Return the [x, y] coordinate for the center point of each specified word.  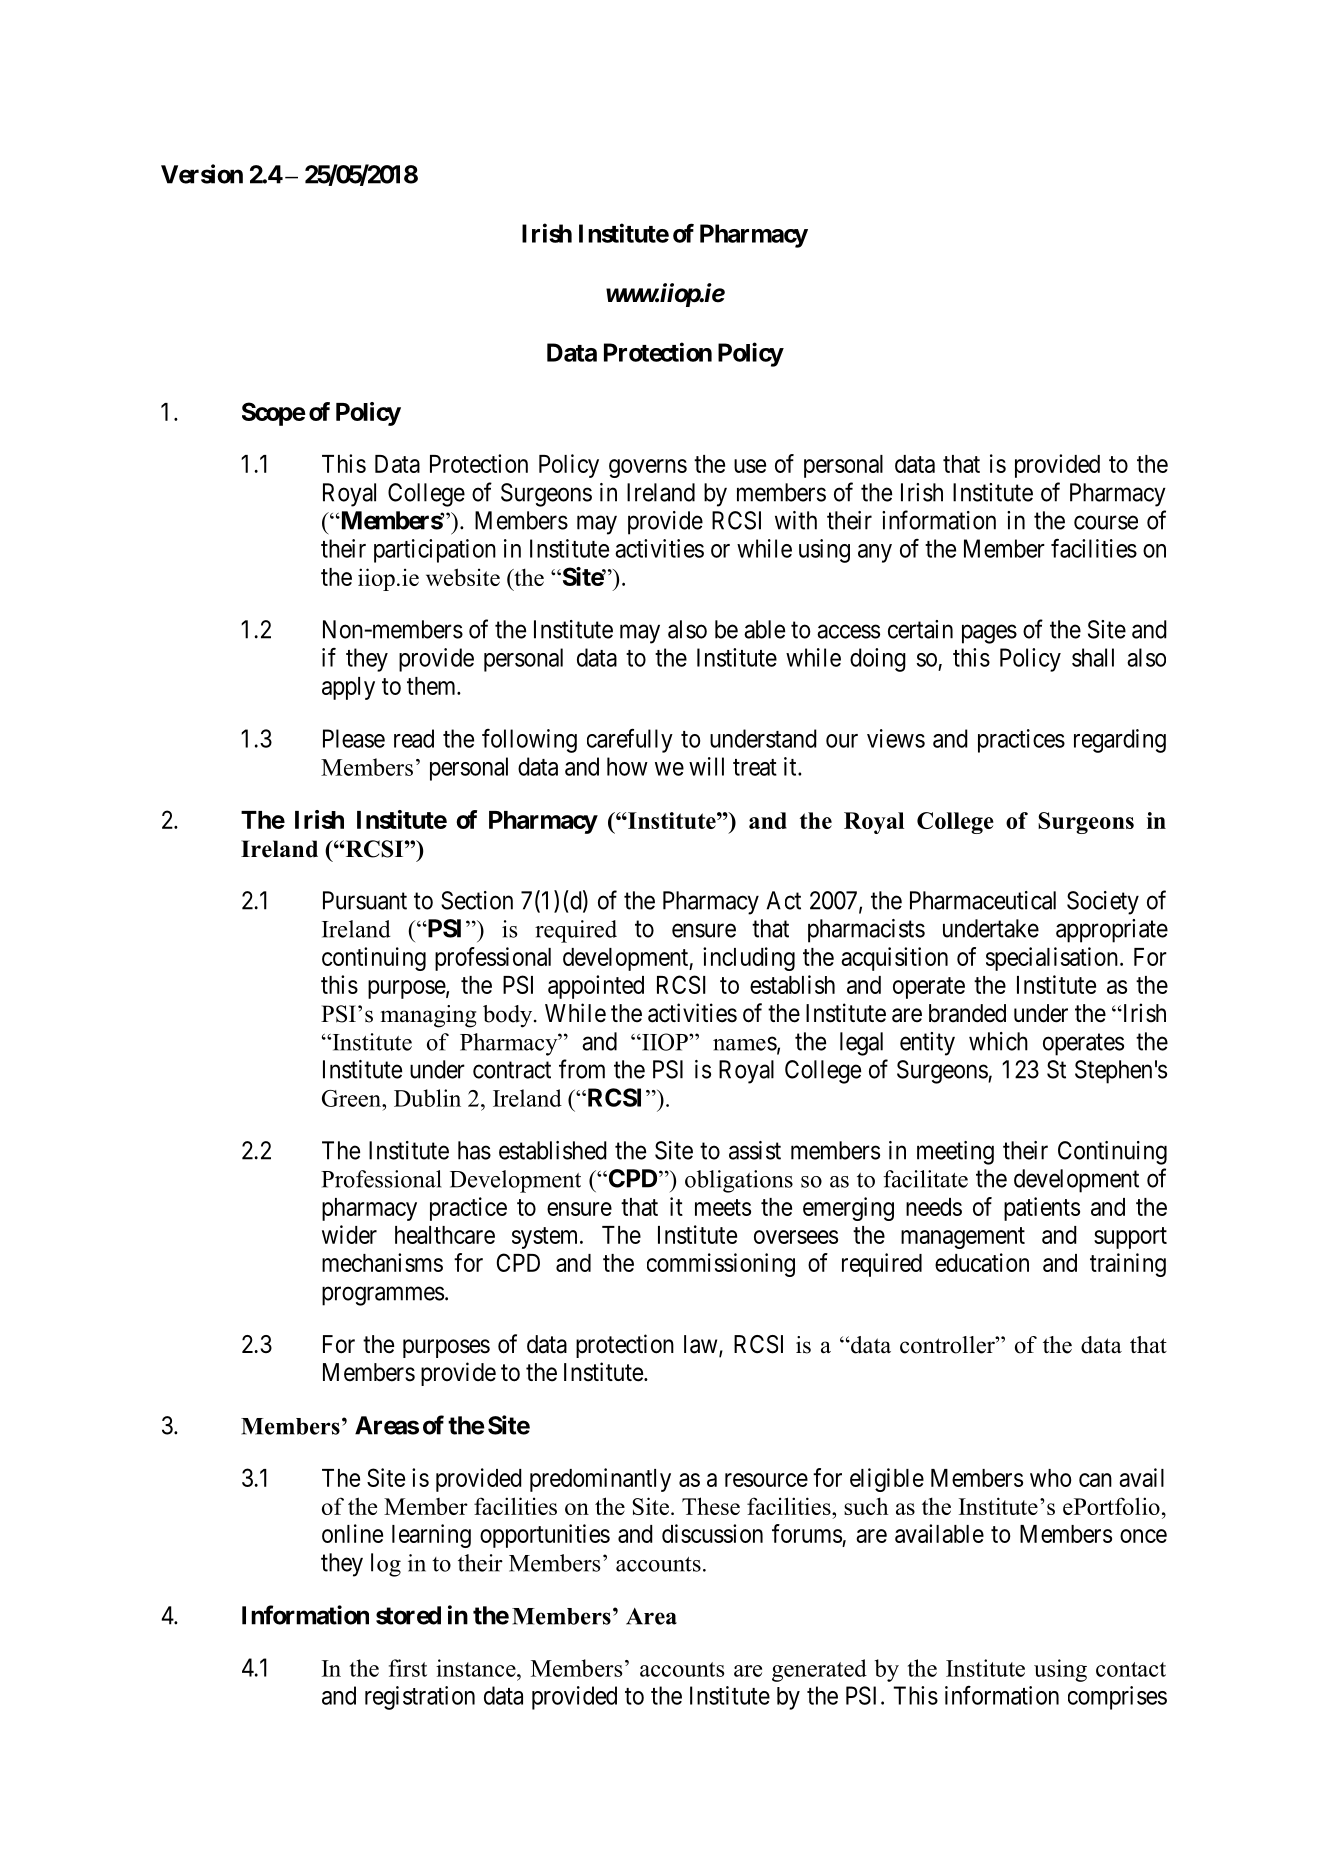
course [1106, 522]
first [408, 1668]
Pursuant [365, 900]
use [750, 466]
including [749, 959]
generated [819, 1670]
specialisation [1052, 959]
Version [202, 174]
